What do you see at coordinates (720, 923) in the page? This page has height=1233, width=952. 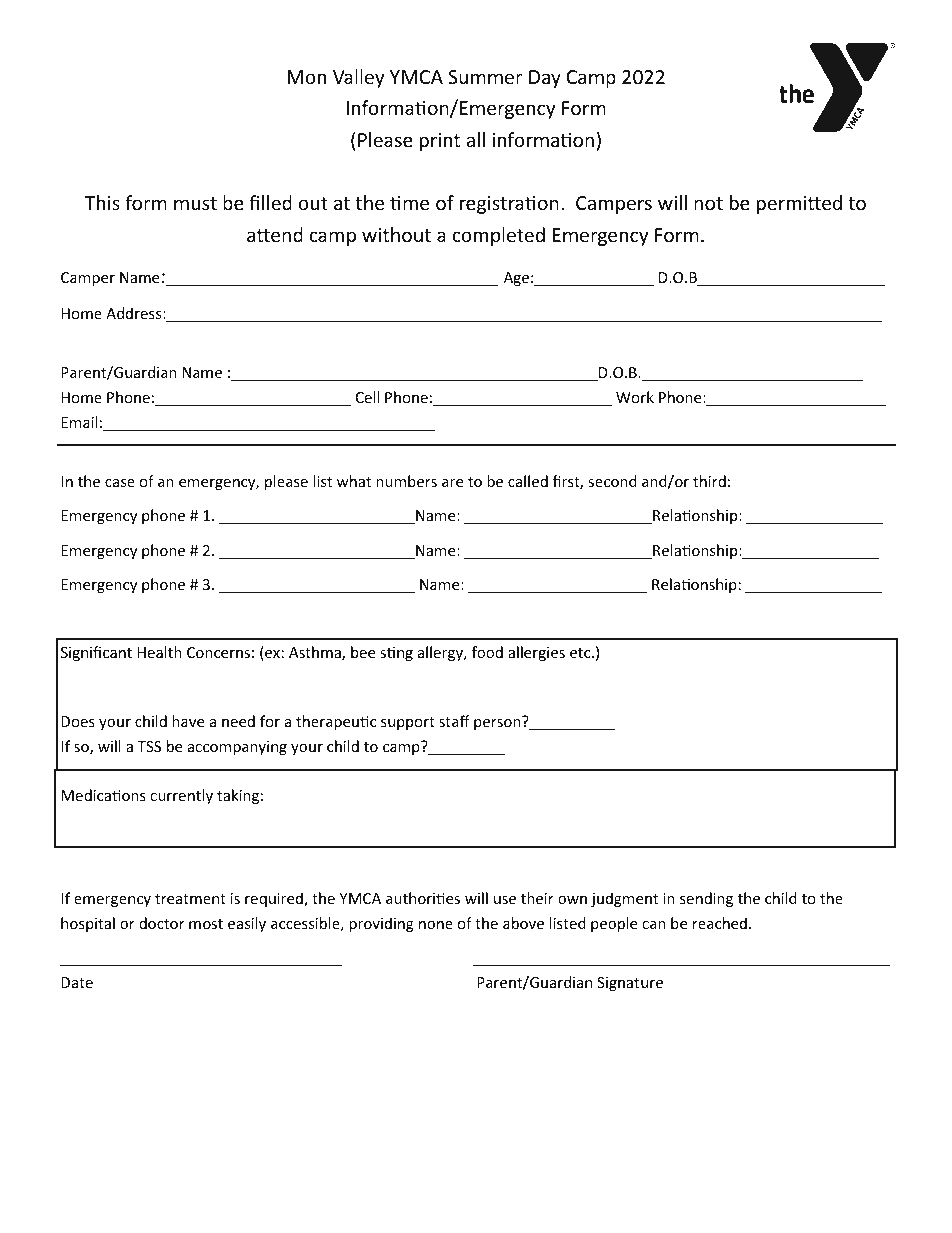 I see `reached` at bounding box center [720, 923].
